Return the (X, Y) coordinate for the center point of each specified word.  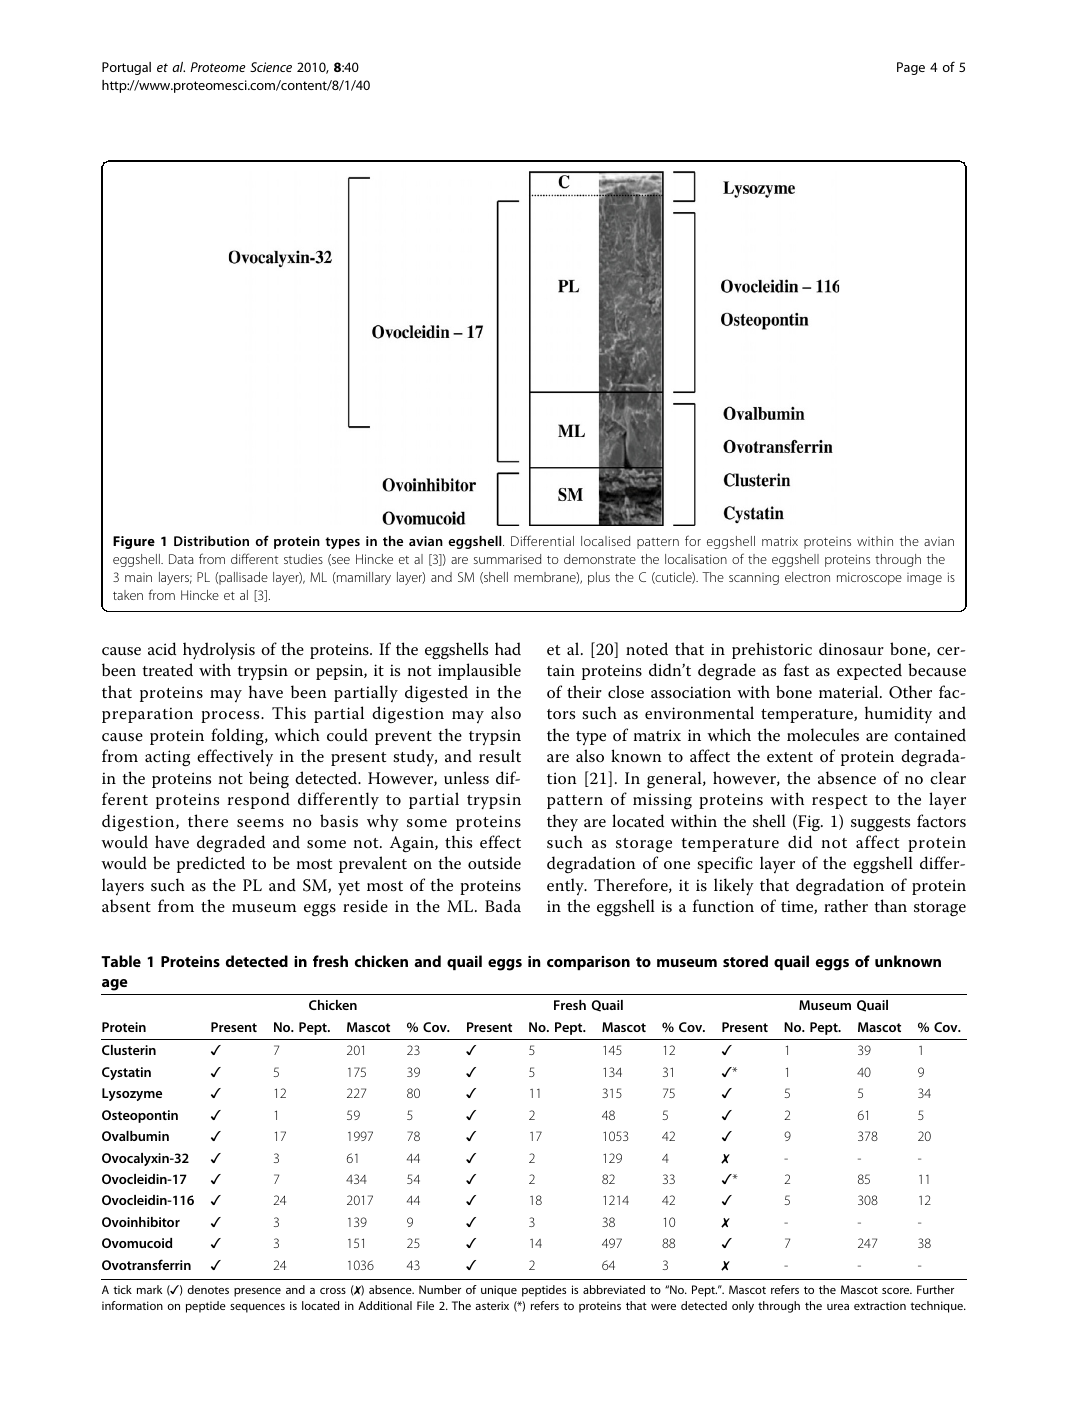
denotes (208, 1289)
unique (499, 1291)
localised (605, 541)
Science (271, 67)
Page (911, 68)
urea (838, 1307)
